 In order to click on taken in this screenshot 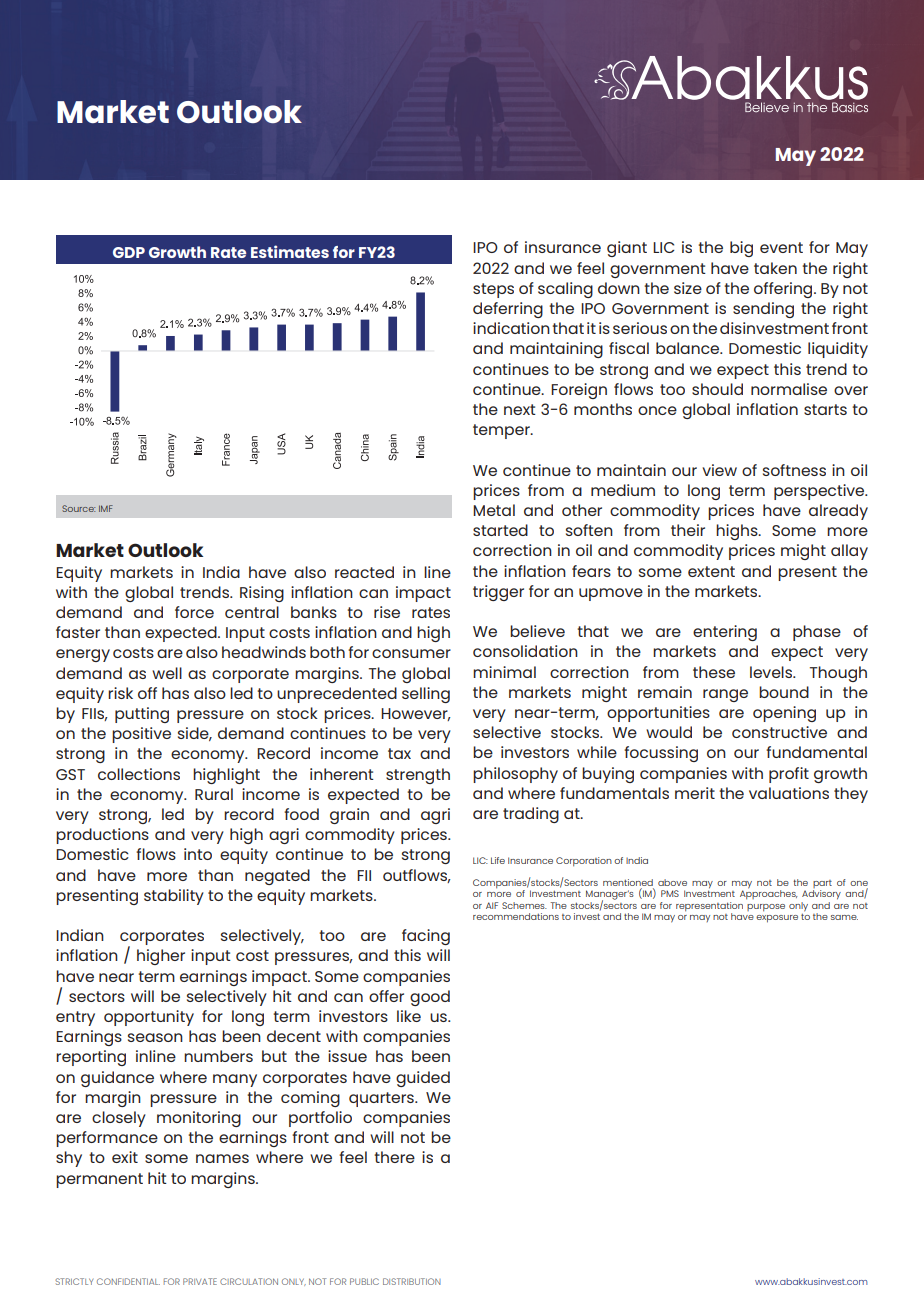, I will do `click(775, 268)`.
